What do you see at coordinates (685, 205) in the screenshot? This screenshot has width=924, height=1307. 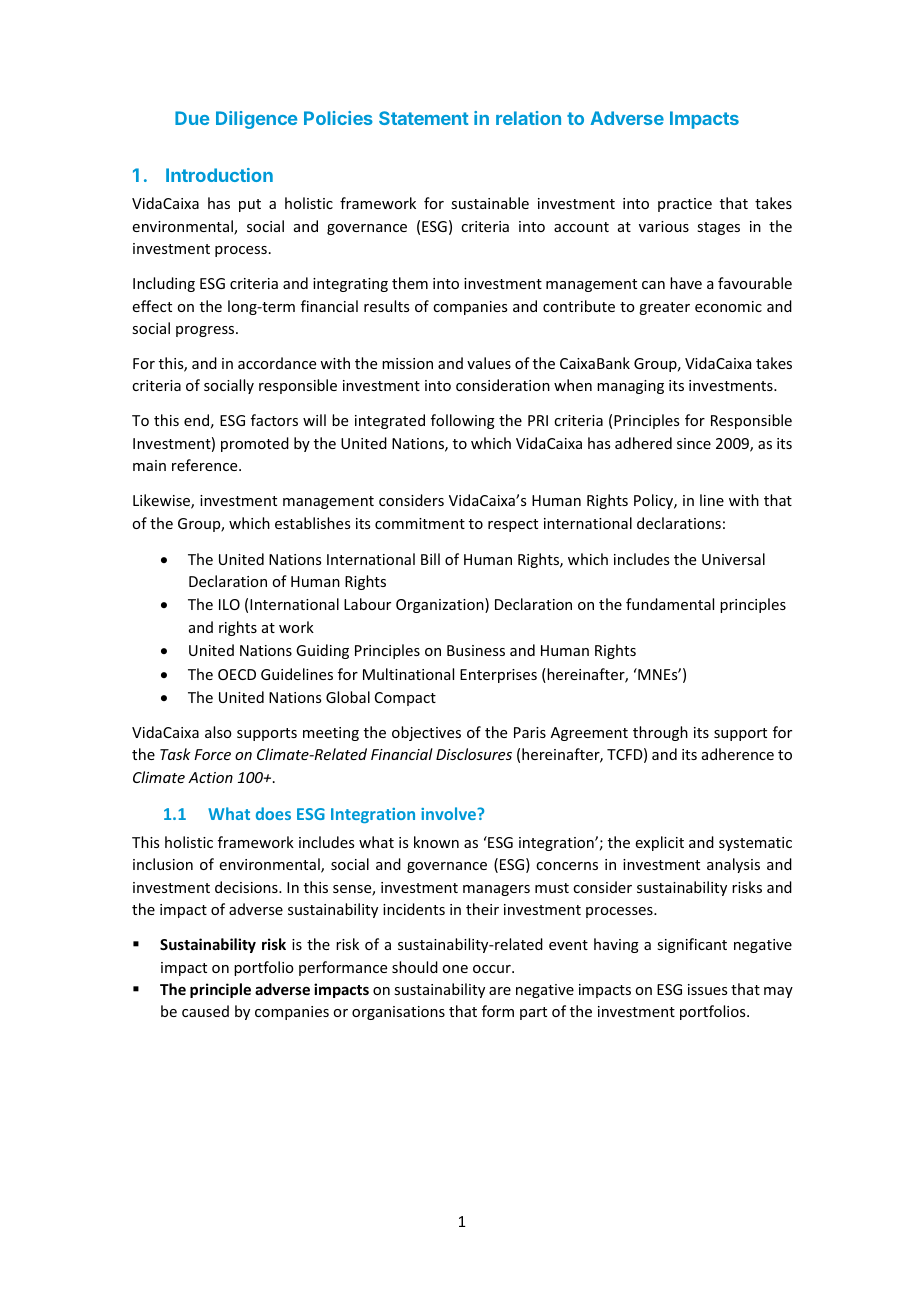 I see `practice` at bounding box center [685, 205].
